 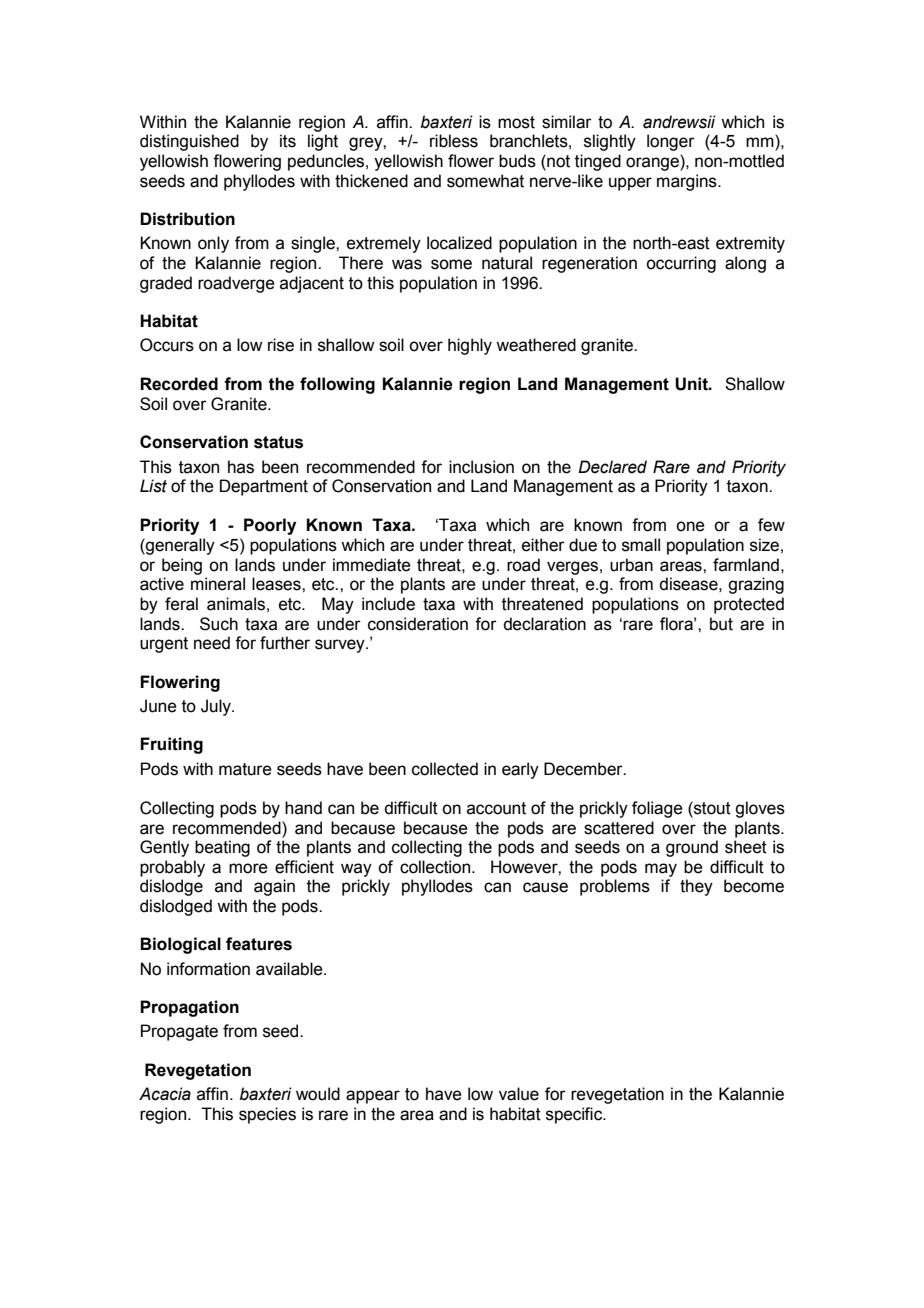 I want to click on buds, so click(x=517, y=161).
